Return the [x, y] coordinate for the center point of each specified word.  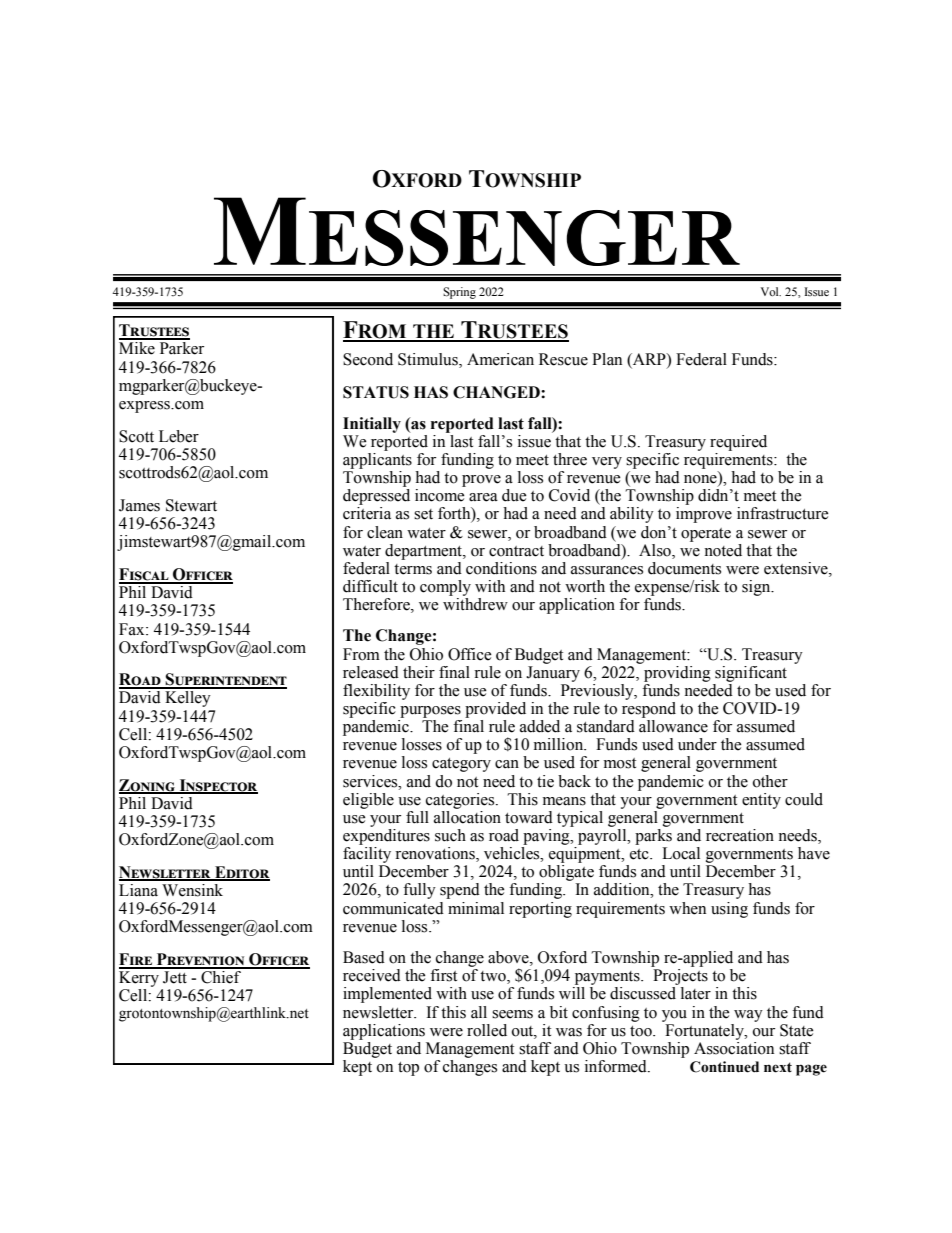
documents [684, 568]
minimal [476, 908]
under [697, 744]
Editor [241, 873]
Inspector [217, 786]
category [461, 765]
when [687, 908]
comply [445, 588]
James [139, 505]
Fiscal [145, 575]
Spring [459, 293]
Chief [221, 976]
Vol [771, 291]
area [483, 497]
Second [368, 359]
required [738, 443]
